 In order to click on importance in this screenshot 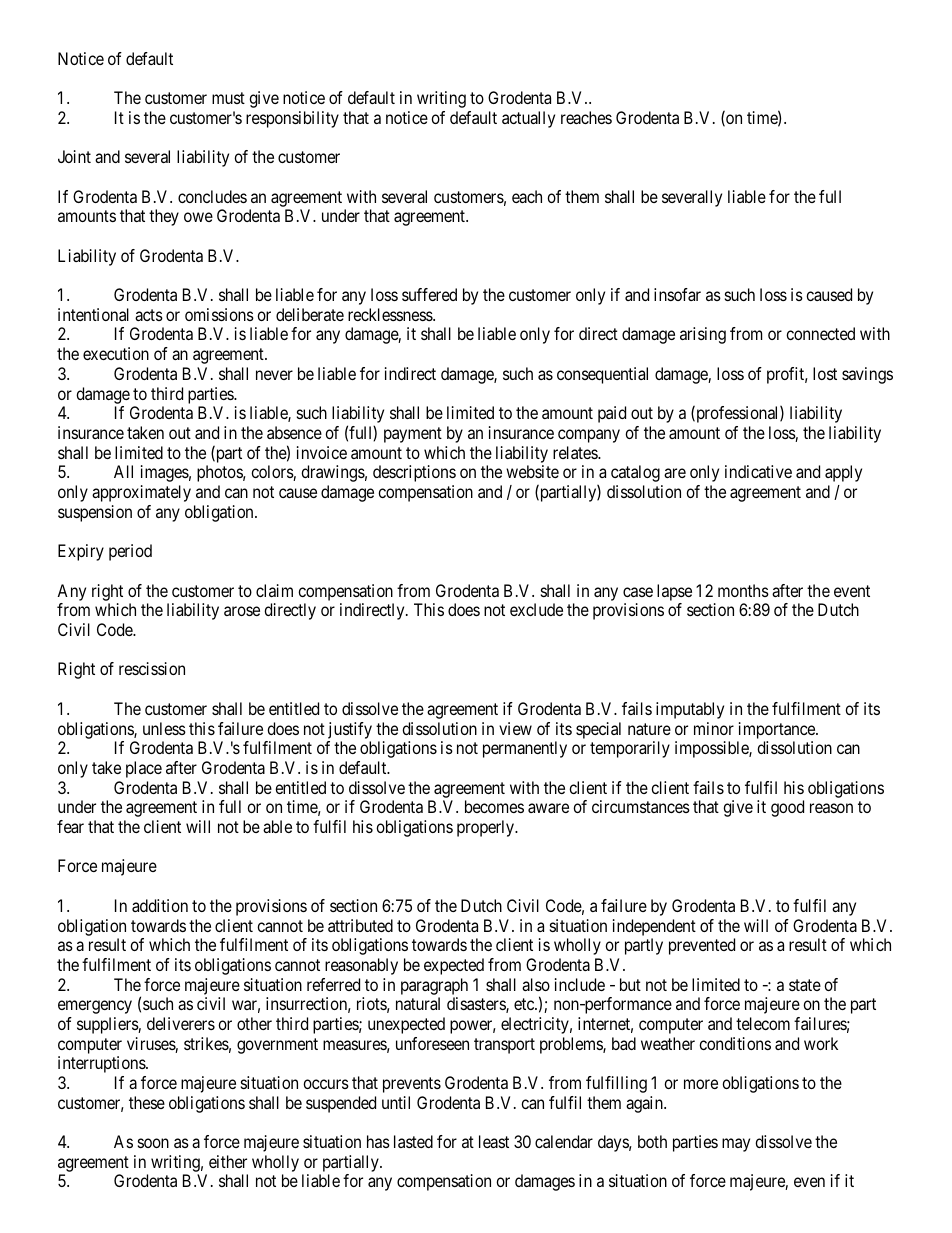, I will do `click(778, 730)`.
